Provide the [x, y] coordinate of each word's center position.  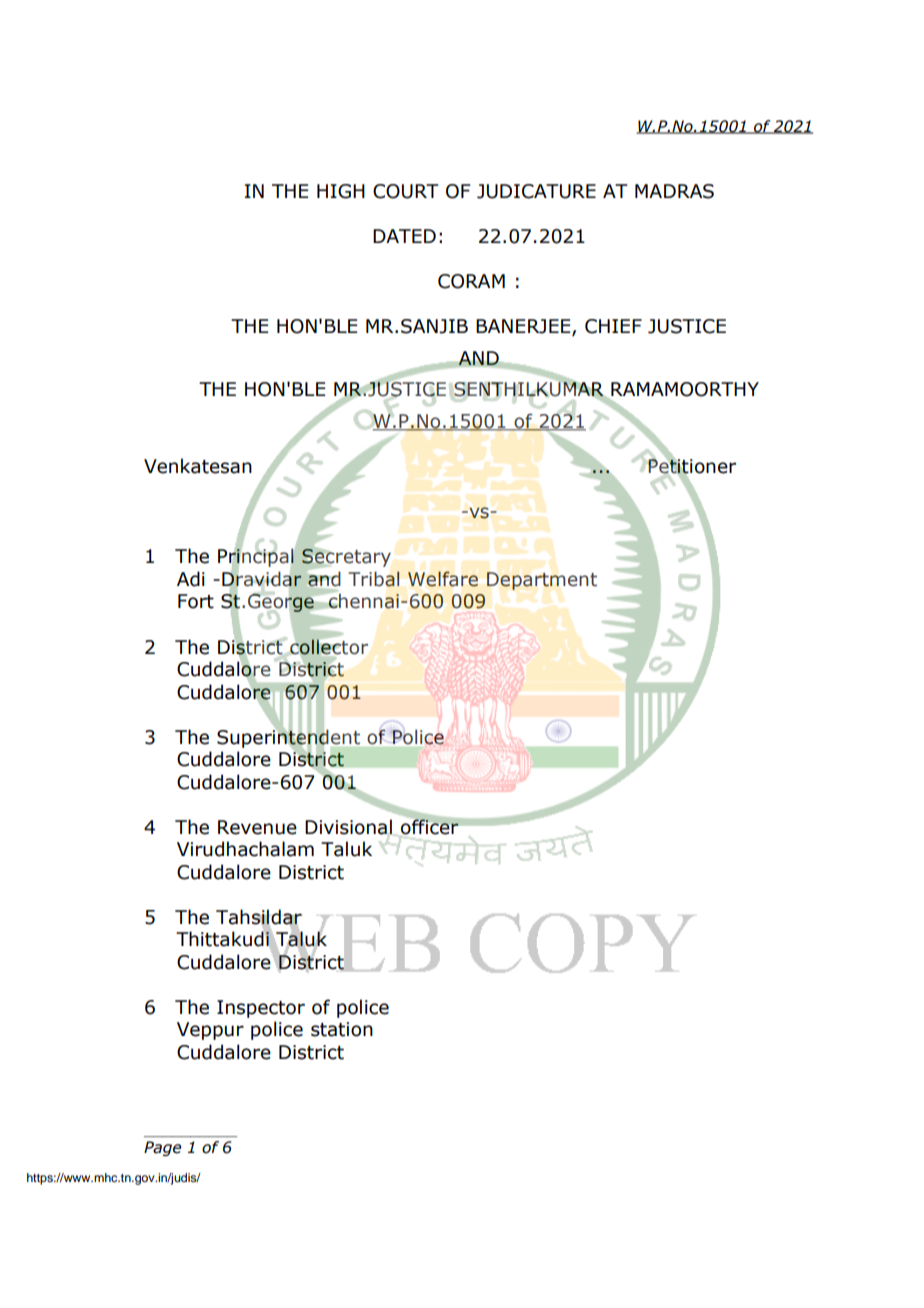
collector [329, 647]
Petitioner [691, 466]
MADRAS [674, 191]
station [342, 1029]
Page [162, 1148]
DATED [404, 236]
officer [430, 826]
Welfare [443, 579]
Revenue [257, 827]
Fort [196, 601]
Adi [191, 579]
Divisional [348, 827]
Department [542, 581]
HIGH [341, 191]
